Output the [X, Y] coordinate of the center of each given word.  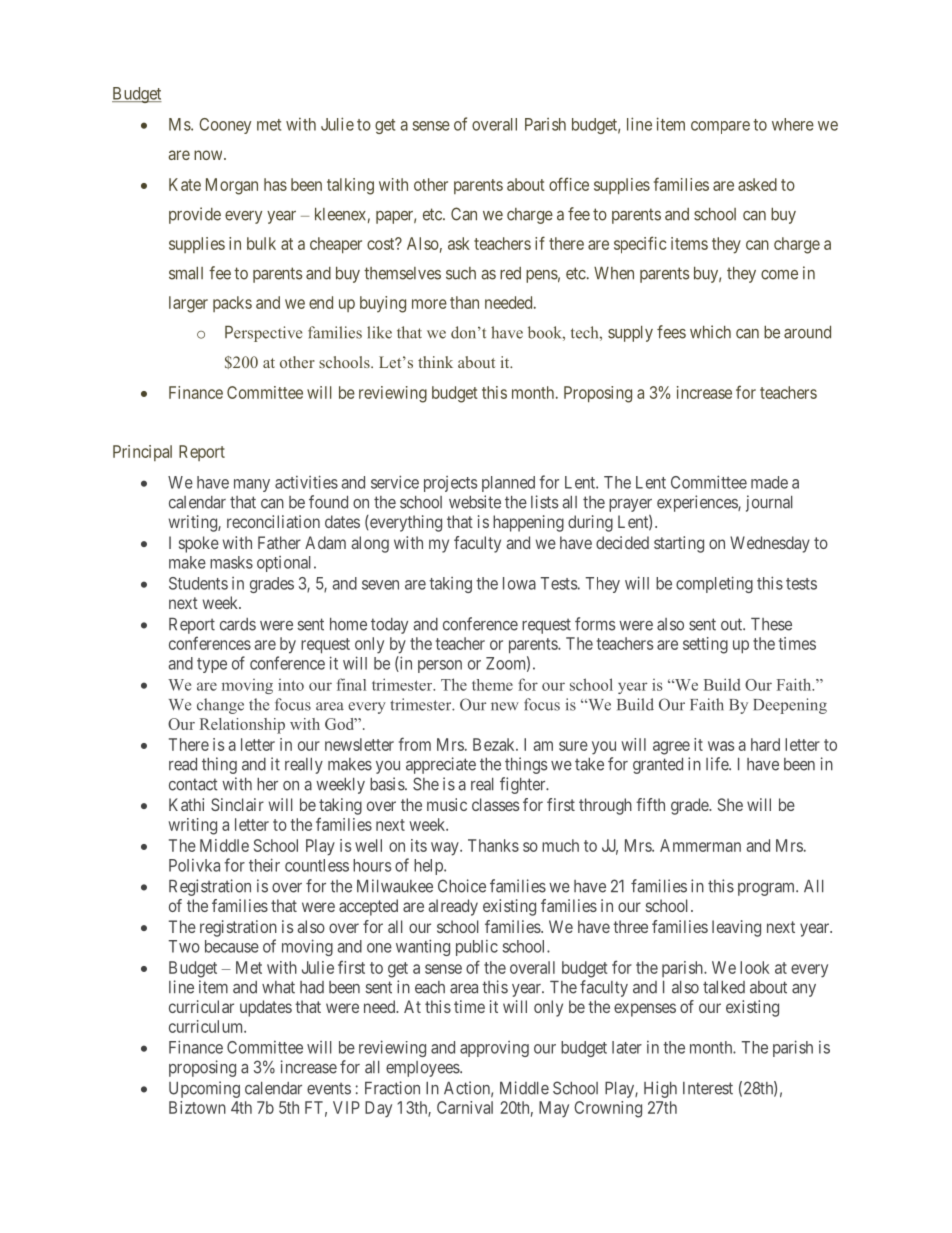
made [769, 482]
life [718, 764]
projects [450, 484]
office [569, 184]
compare [720, 127]
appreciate [441, 765]
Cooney [225, 126]
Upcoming [204, 1089]
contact [193, 784]
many [252, 485]
